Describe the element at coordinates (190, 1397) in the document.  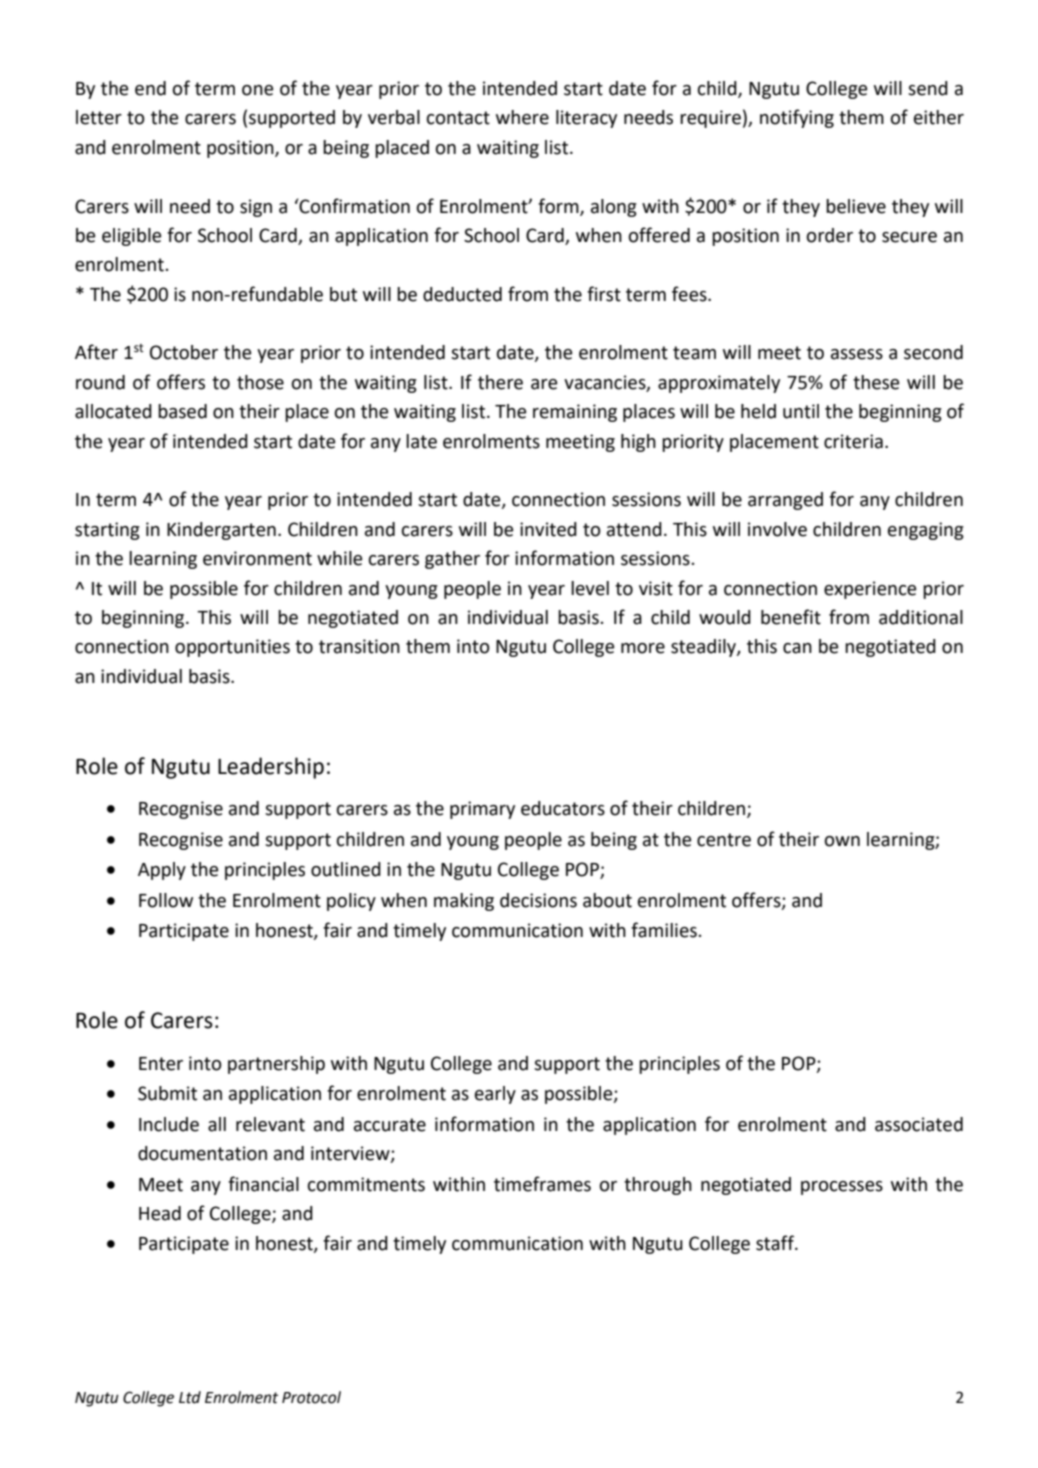
I see `Ltd` at that location.
